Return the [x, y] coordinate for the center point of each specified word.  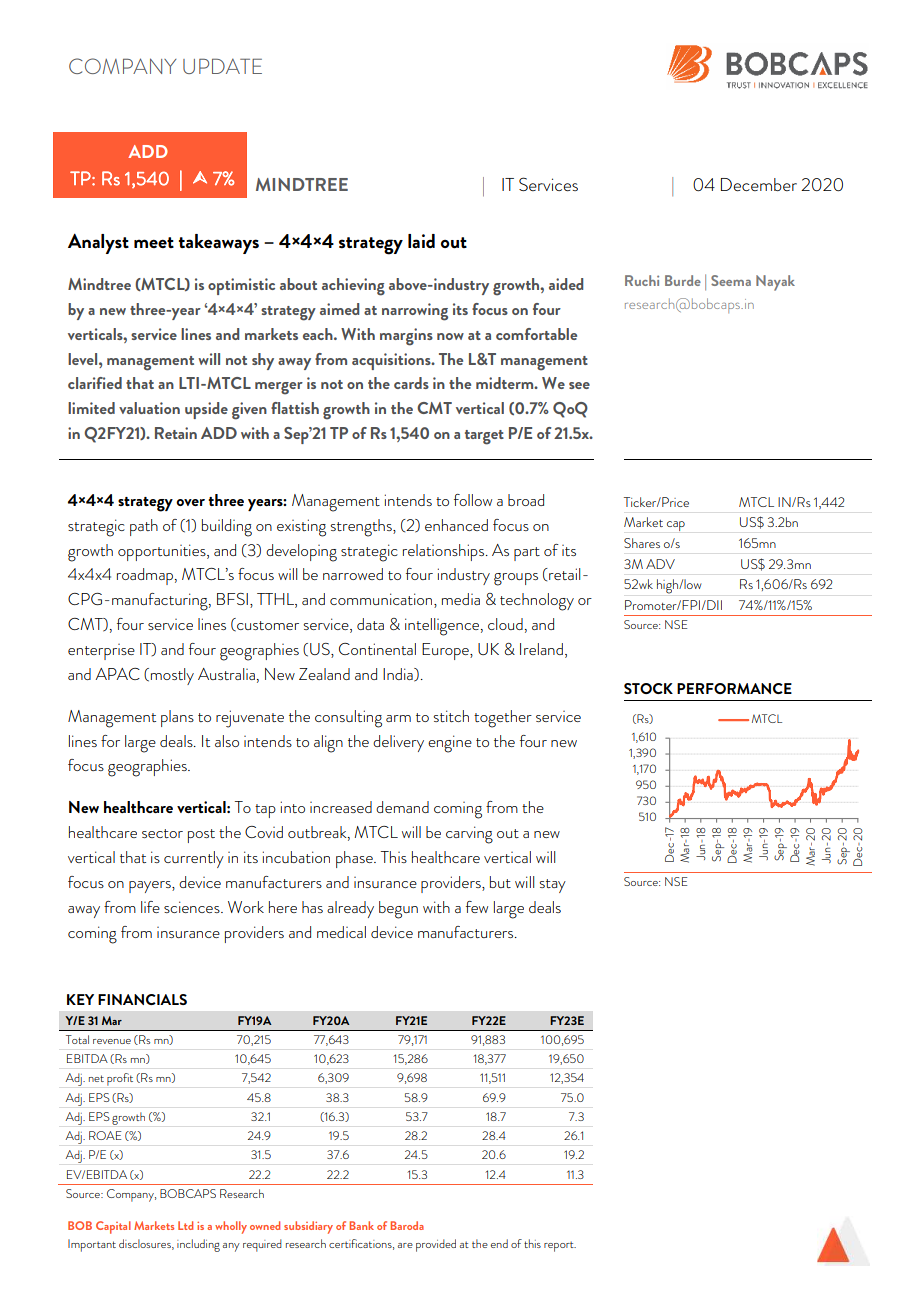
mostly [172, 676]
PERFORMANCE [734, 688]
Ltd [185, 1225]
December [759, 184]
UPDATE [222, 66]
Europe [446, 651]
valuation [149, 408]
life [150, 907]
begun [398, 910]
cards [411, 383]
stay [552, 886]
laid [421, 241]
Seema [731, 280]
